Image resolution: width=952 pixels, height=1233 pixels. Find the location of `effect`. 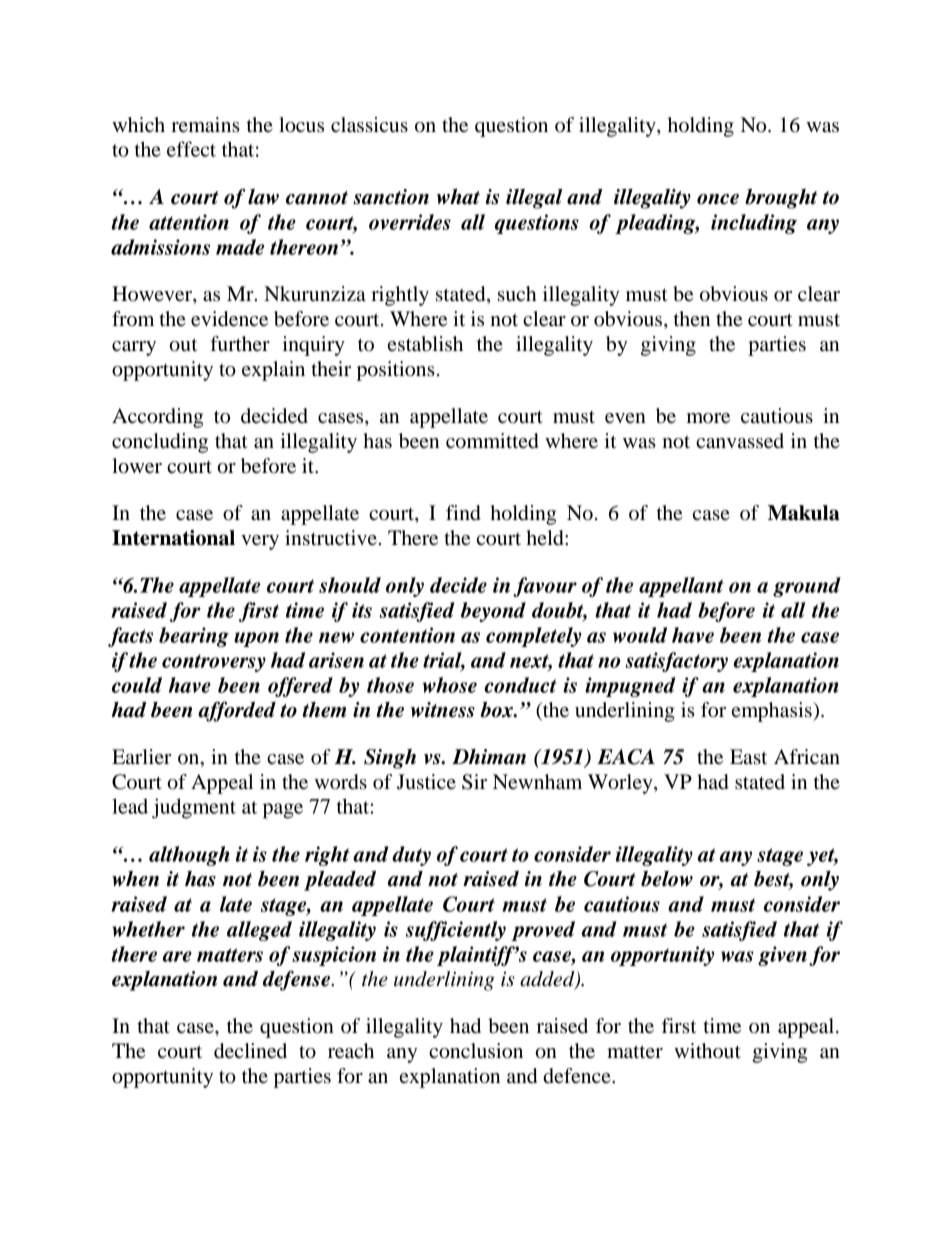

effect is located at coordinates (191, 149).
